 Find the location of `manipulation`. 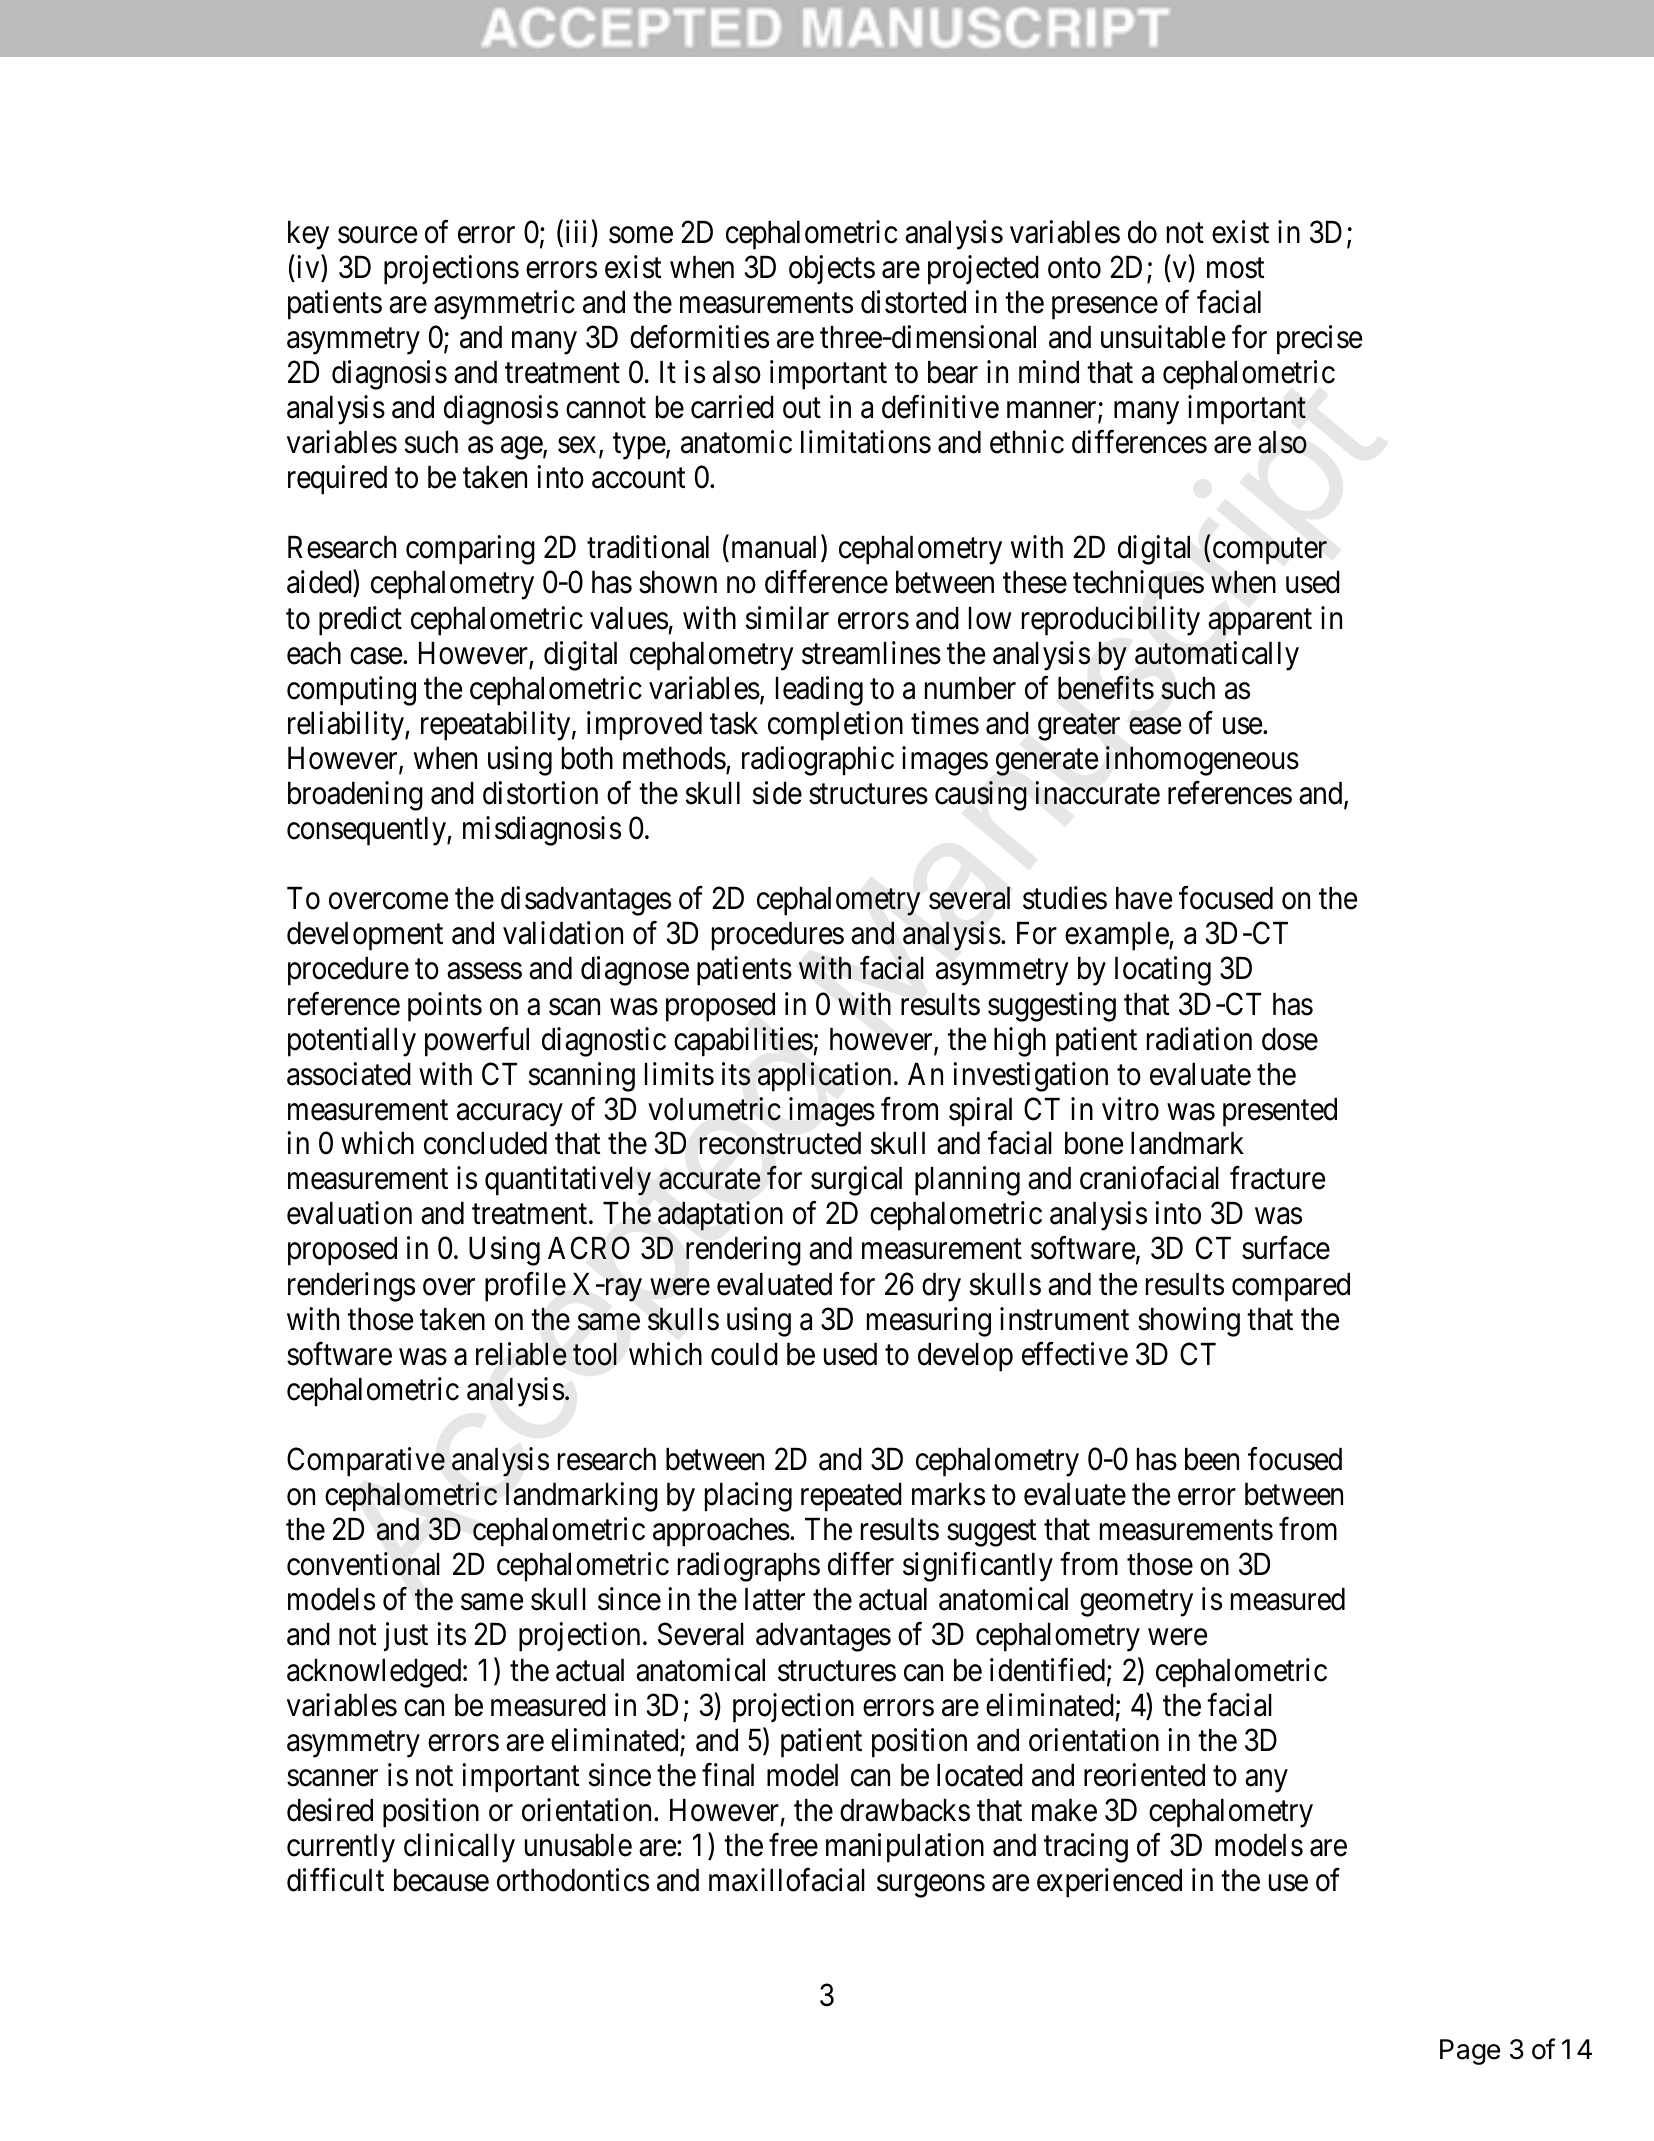

manipulation is located at coordinates (905, 1848).
